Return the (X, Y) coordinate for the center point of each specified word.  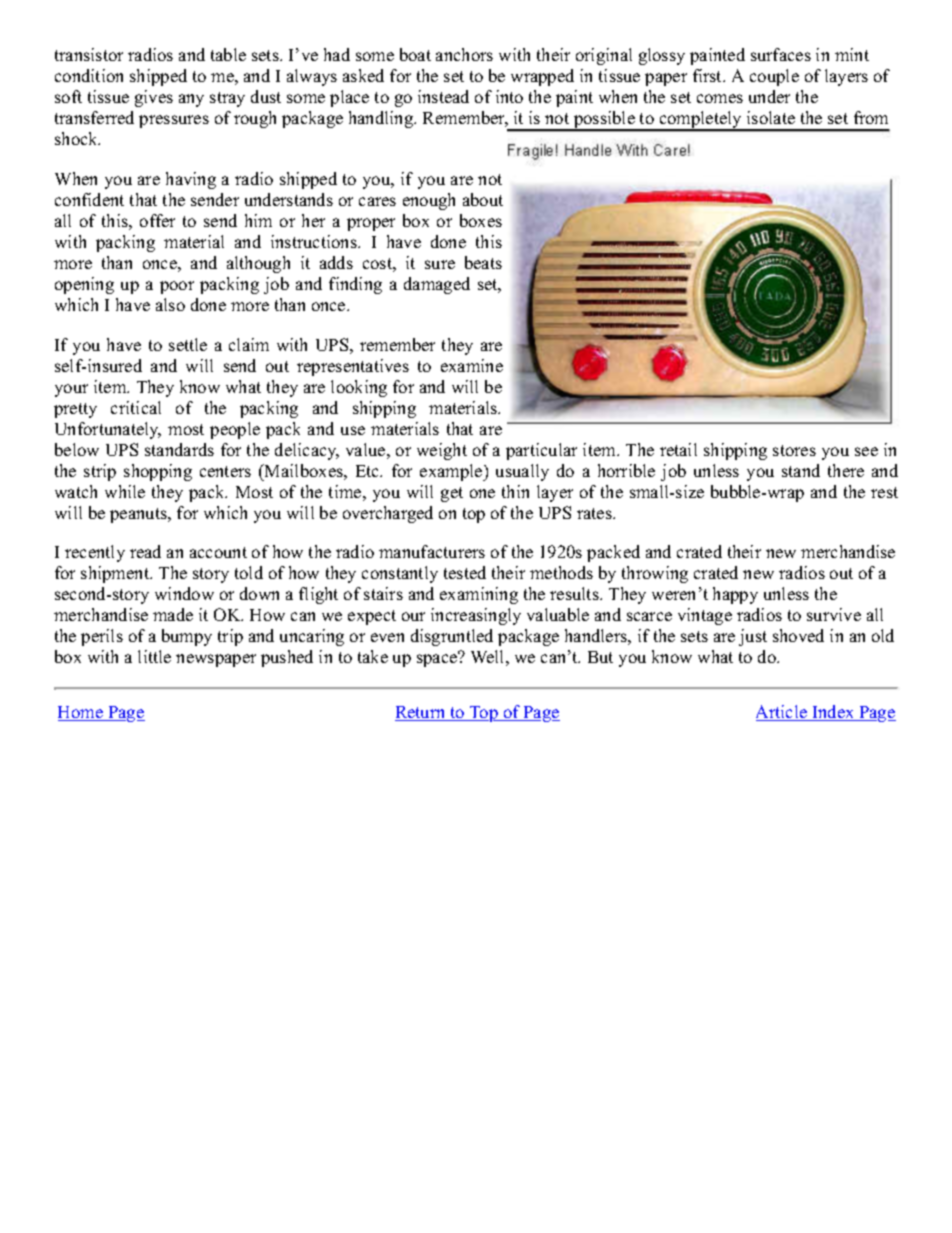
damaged (437, 285)
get (452, 494)
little (154, 656)
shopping (158, 472)
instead (443, 96)
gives (154, 98)
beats (483, 262)
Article (782, 713)
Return (421, 713)
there (846, 470)
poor (177, 287)
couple (774, 77)
